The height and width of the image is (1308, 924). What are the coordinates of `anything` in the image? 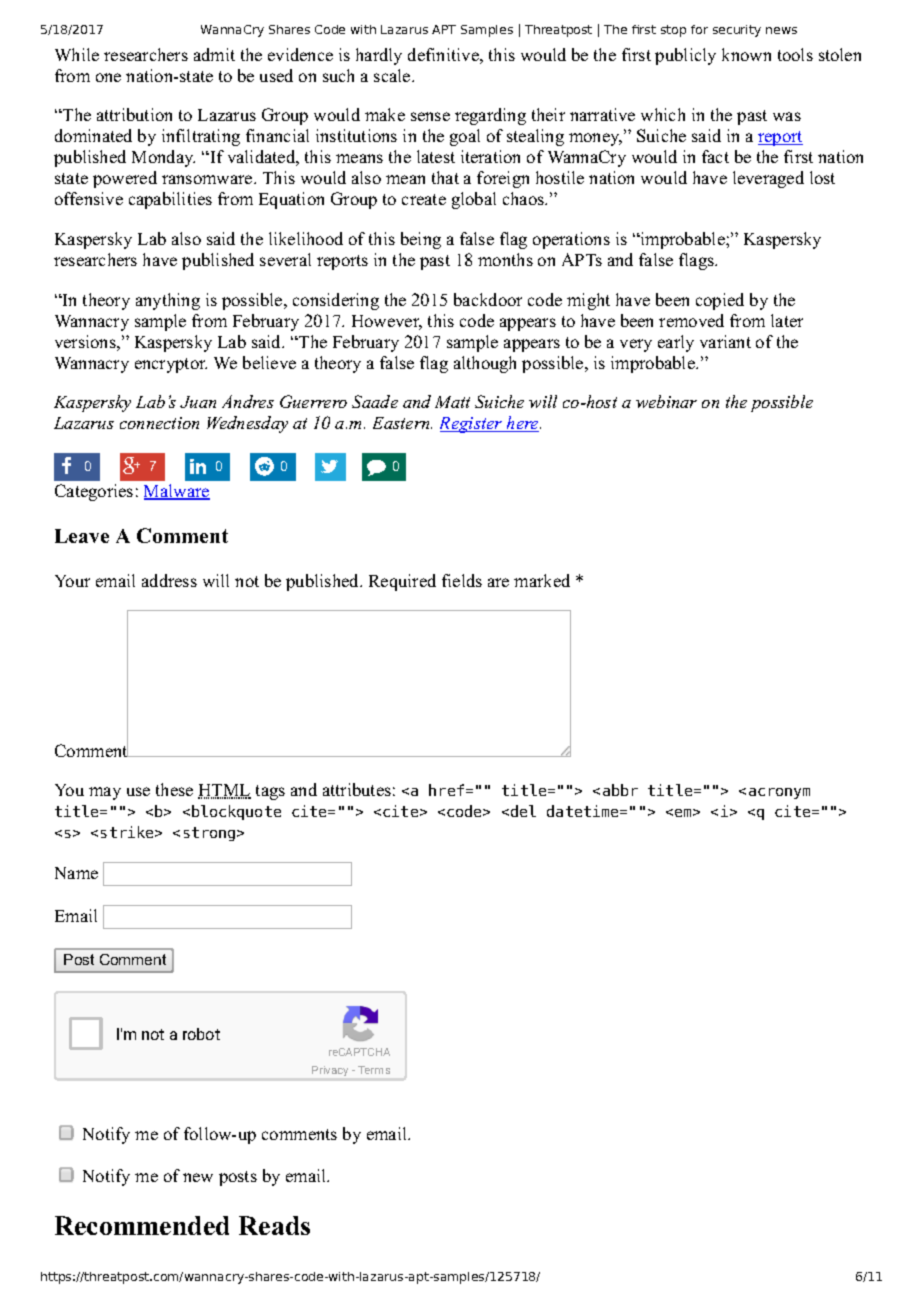 It's located at (168, 301).
